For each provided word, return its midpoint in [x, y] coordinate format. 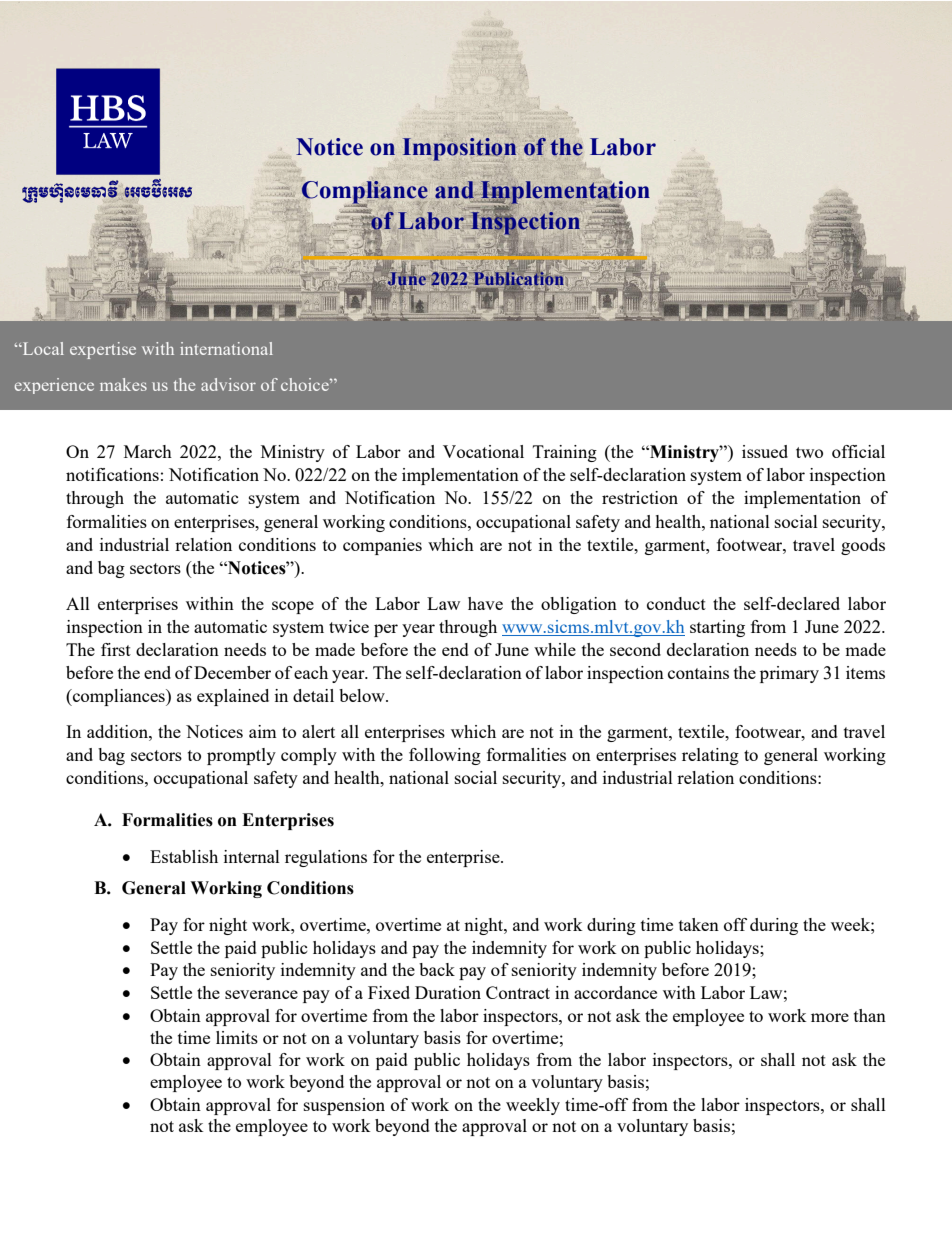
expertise [103, 350]
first [116, 649]
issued [765, 451]
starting [717, 628]
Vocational [483, 451]
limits [237, 1037]
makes [123, 384]
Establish [184, 856]
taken [699, 924]
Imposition [459, 149]
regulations [326, 858]
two [809, 452]
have [485, 603]
